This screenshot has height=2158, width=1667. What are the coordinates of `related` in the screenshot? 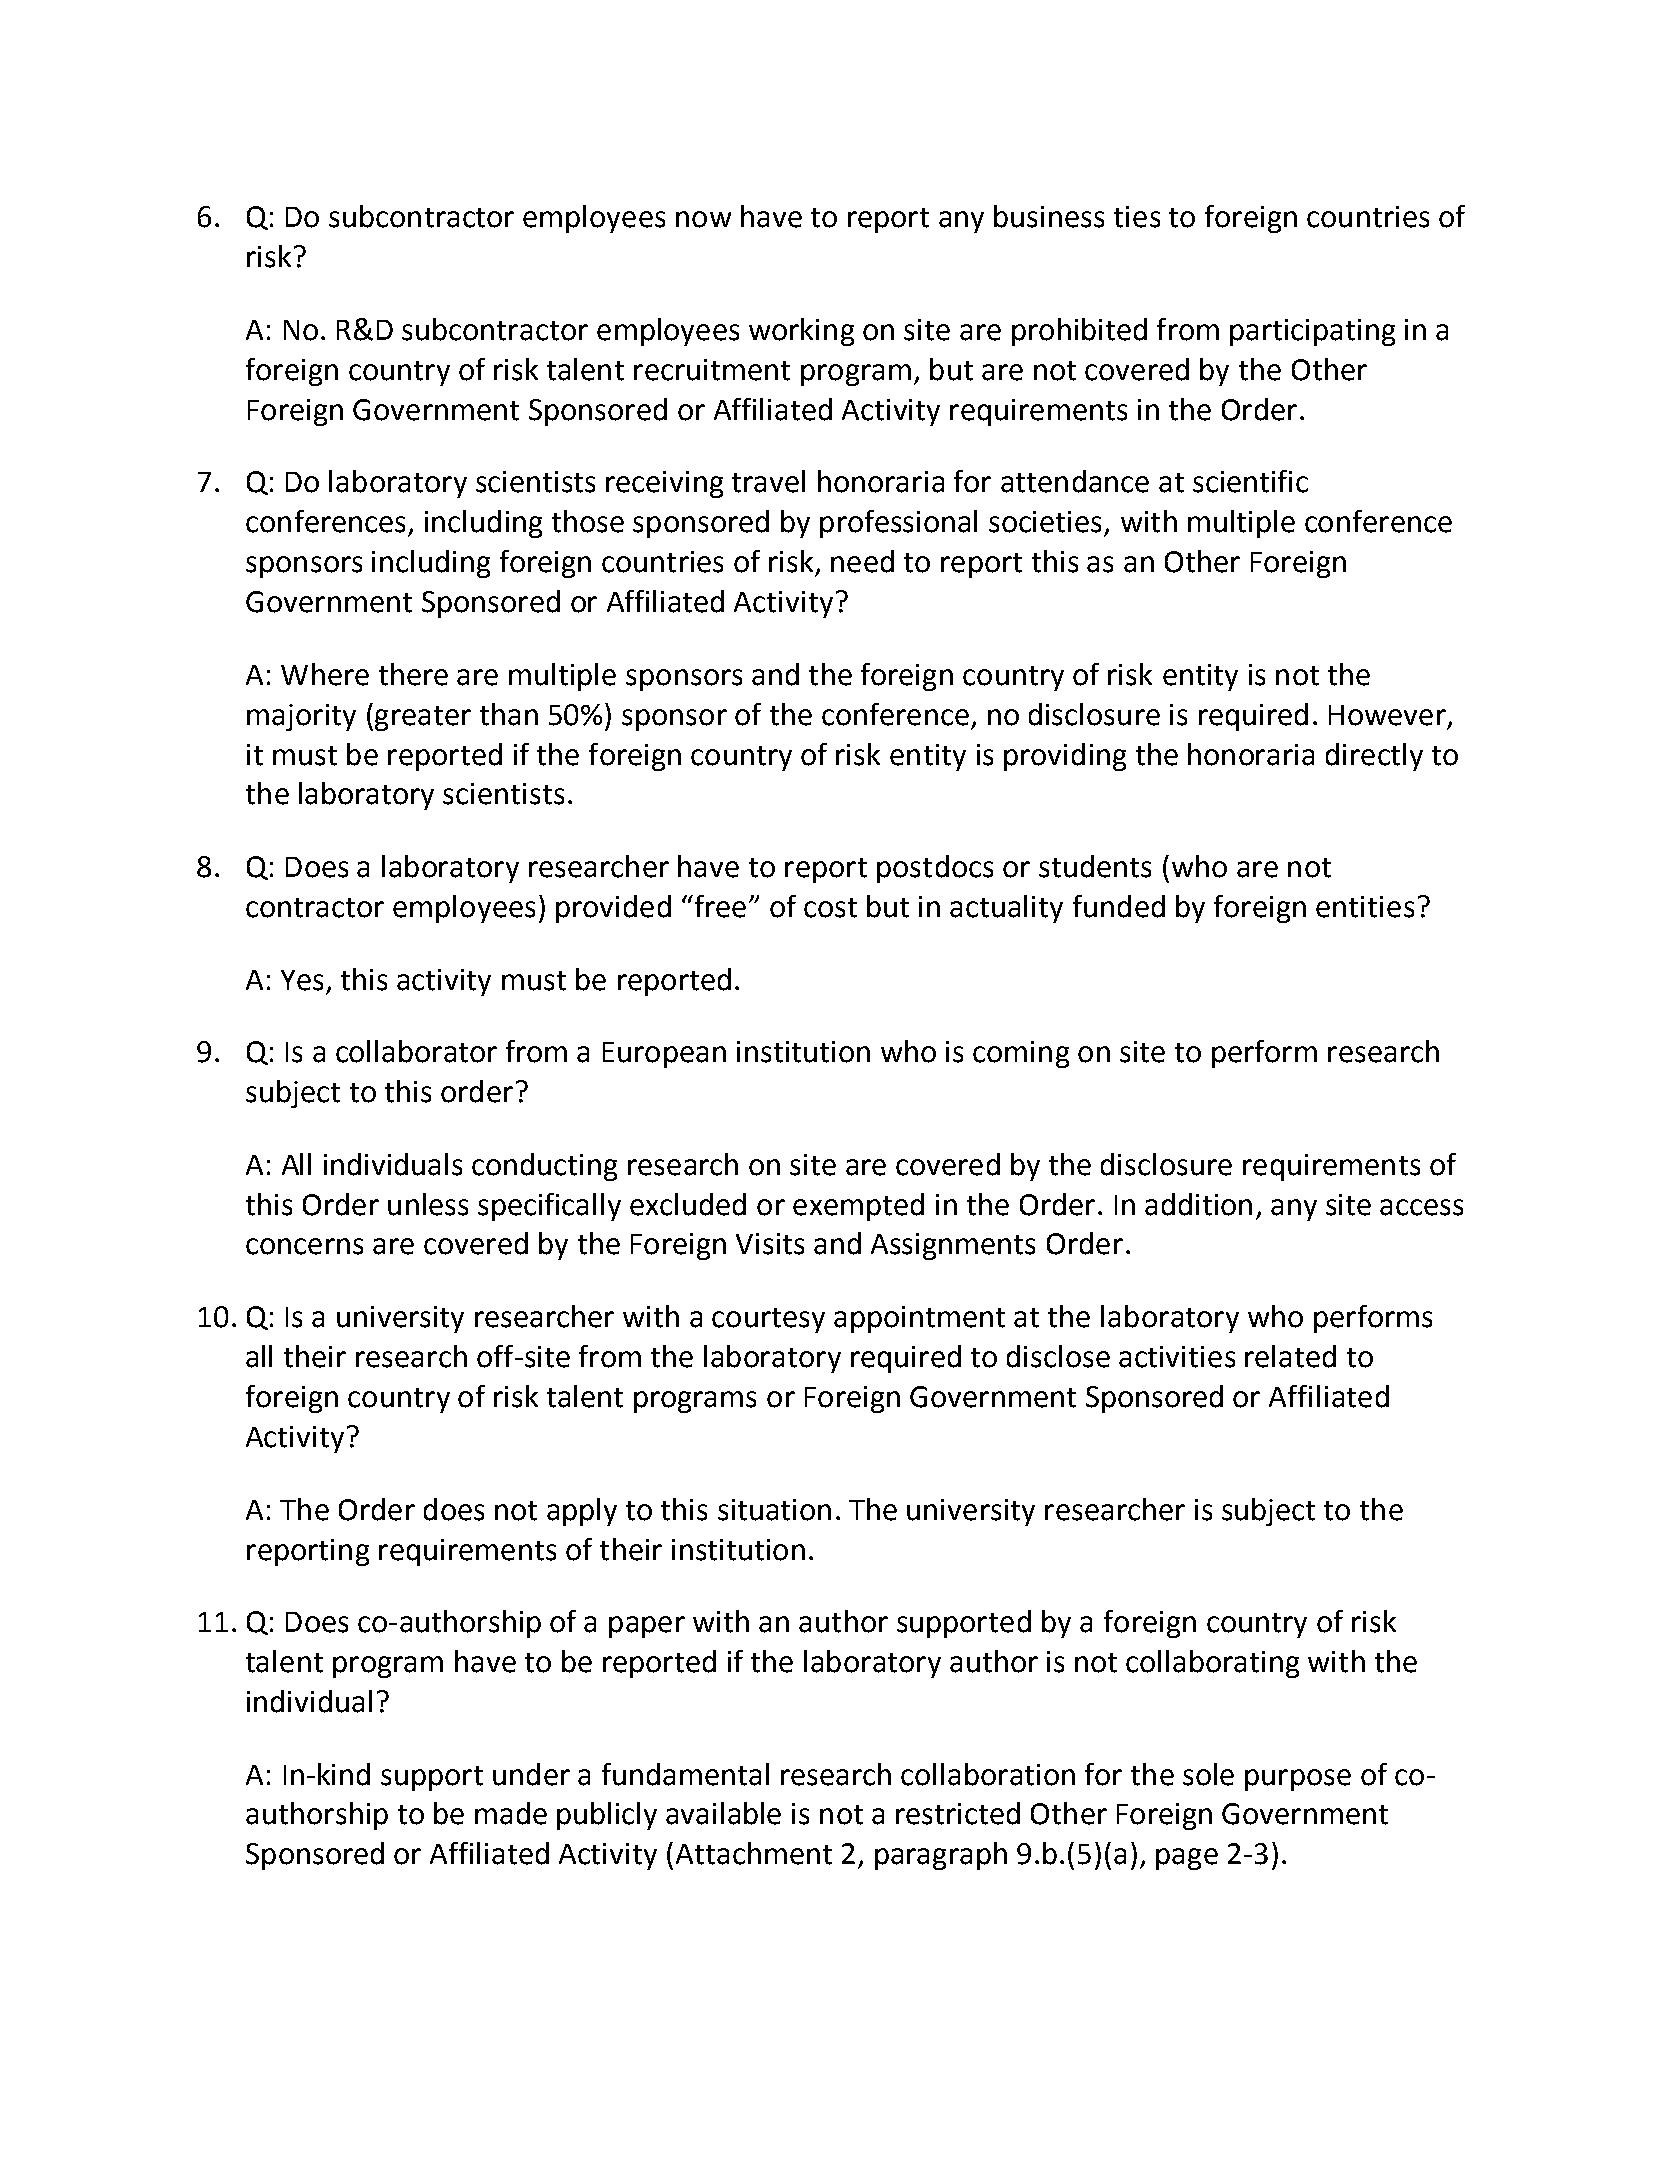 It's located at (1290, 1356).
